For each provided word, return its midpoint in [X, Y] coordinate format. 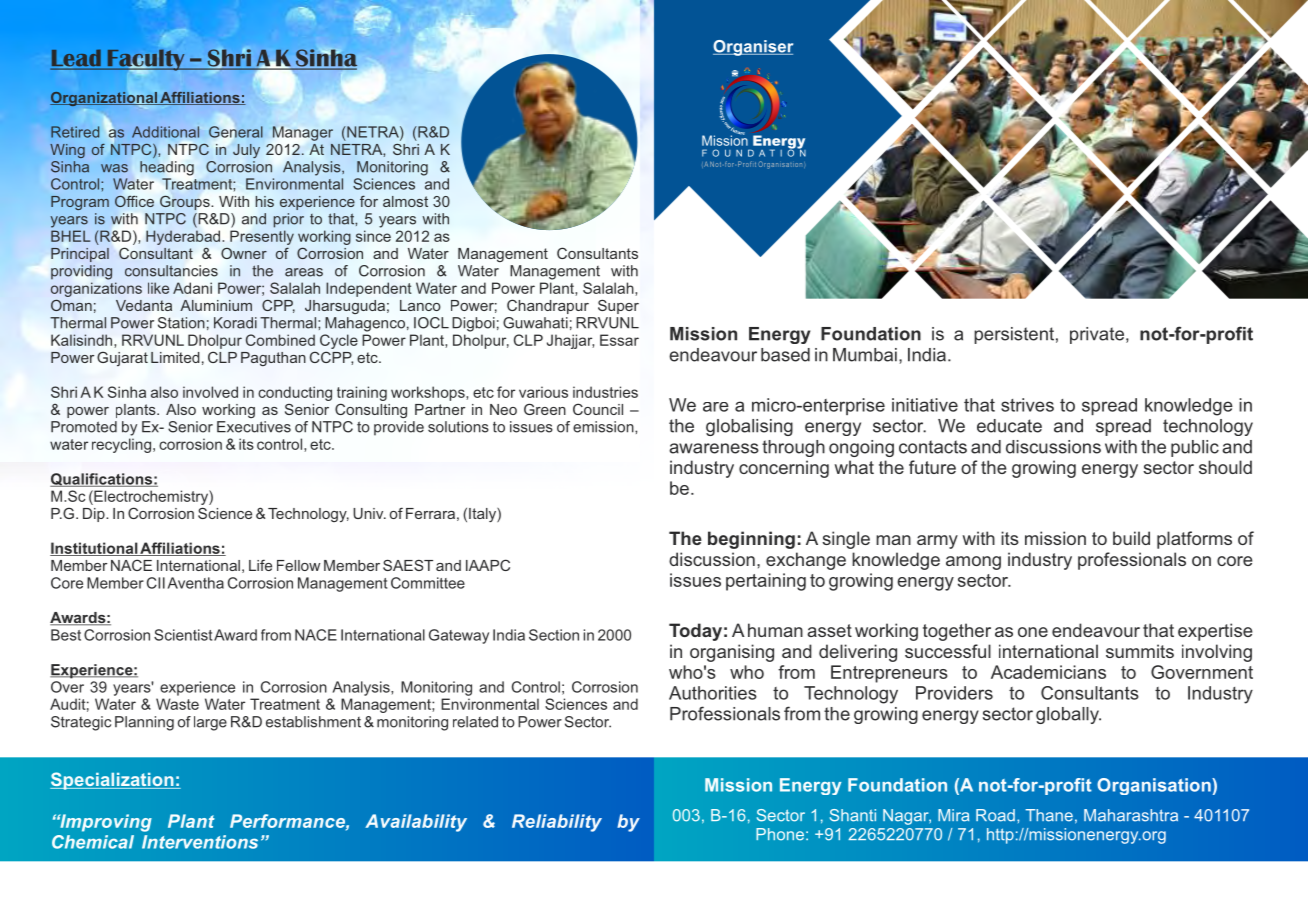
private [1097, 335]
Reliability [557, 823]
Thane [1049, 815]
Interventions [200, 842]
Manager [303, 133]
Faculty [146, 61]
